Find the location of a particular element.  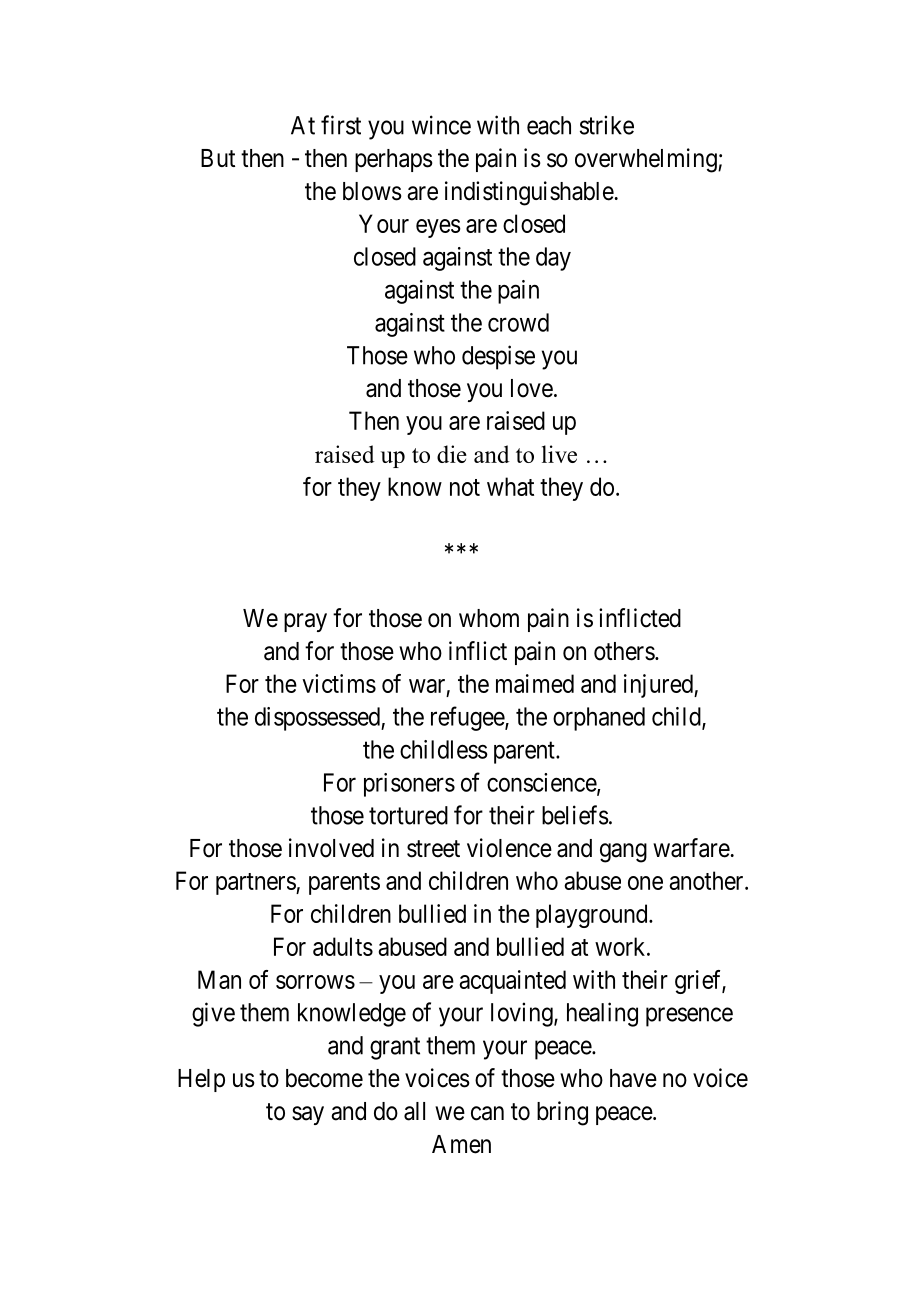

say is located at coordinates (308, 1115).
